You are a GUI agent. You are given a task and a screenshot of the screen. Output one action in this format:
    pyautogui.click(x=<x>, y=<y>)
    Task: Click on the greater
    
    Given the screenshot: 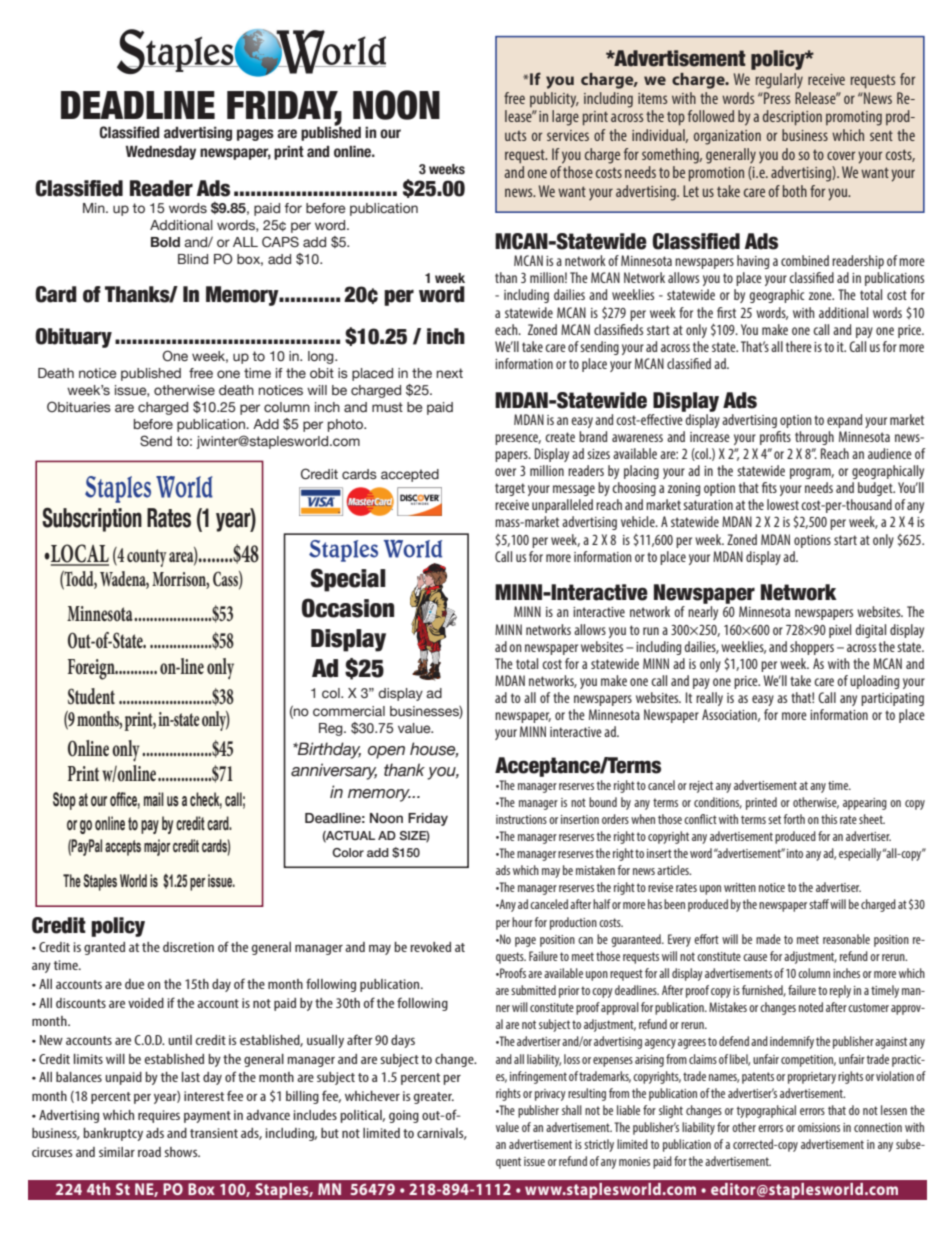 What is the action you would take?
    pyautogui.click(x=434, y=1098)
